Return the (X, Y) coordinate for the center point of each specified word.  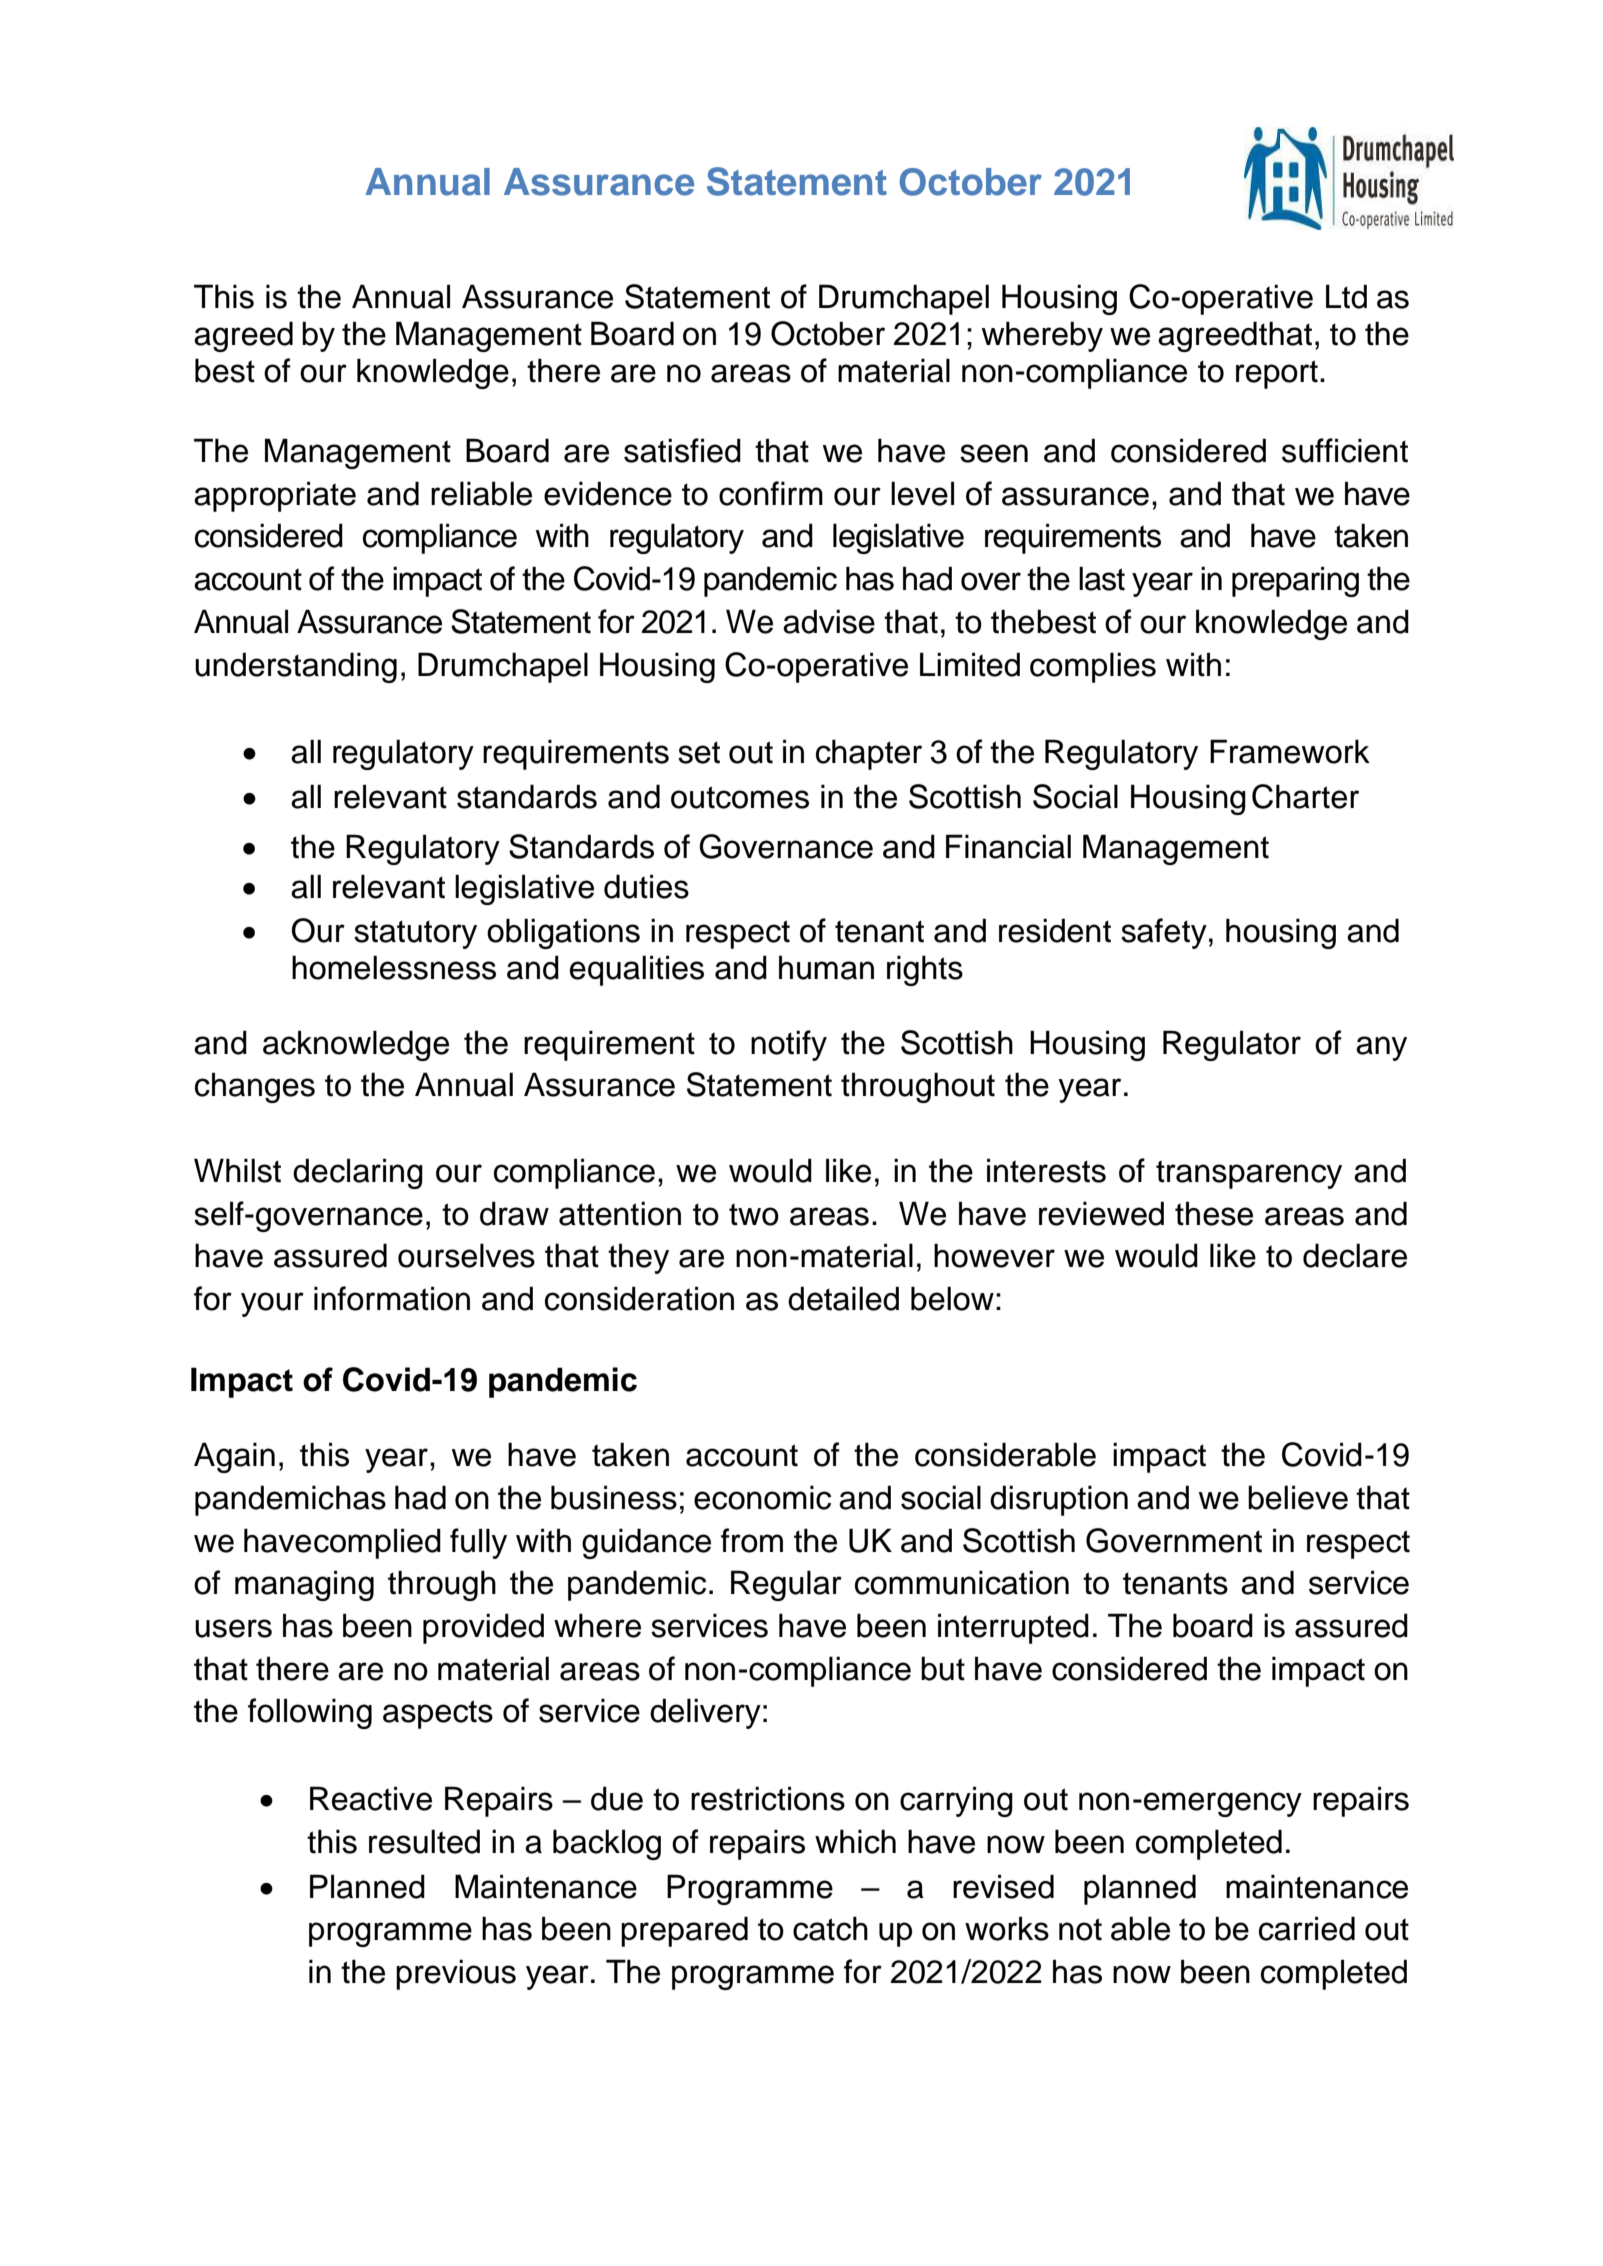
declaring (358, 1173)
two (754, 1214)
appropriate (275, 496)
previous (456, 1974)
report (1277, 374)
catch (830, 1928)
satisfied (682, 450)
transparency (1249, 1174)
